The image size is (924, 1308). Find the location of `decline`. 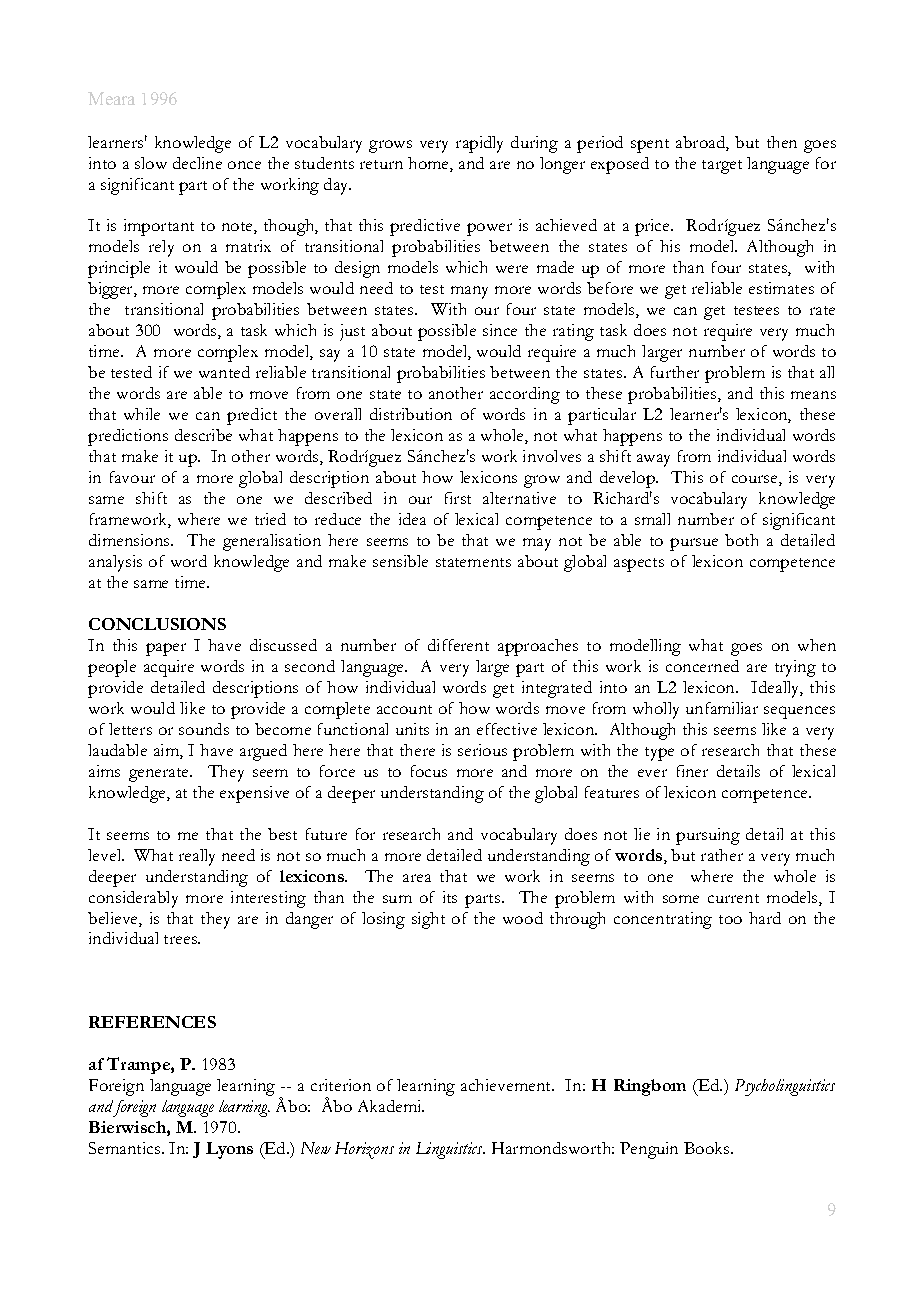

decline is located at coordinates (197, 163).
